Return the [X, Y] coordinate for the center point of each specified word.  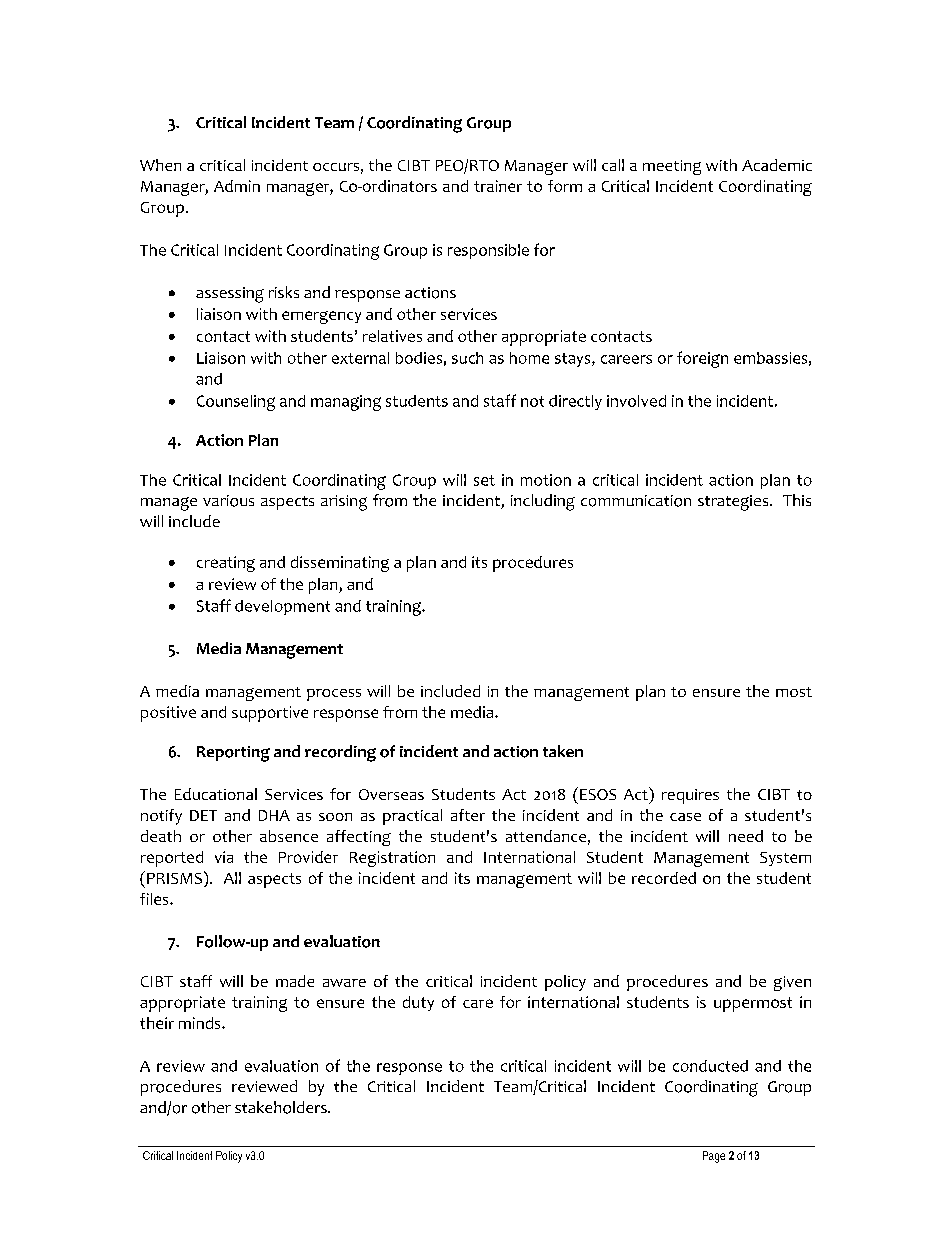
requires [690, 796]
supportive [270, 714]
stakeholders [282, 1107]
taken [563, 751]
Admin [237, 186]
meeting [672, 167]
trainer [498, 186]
